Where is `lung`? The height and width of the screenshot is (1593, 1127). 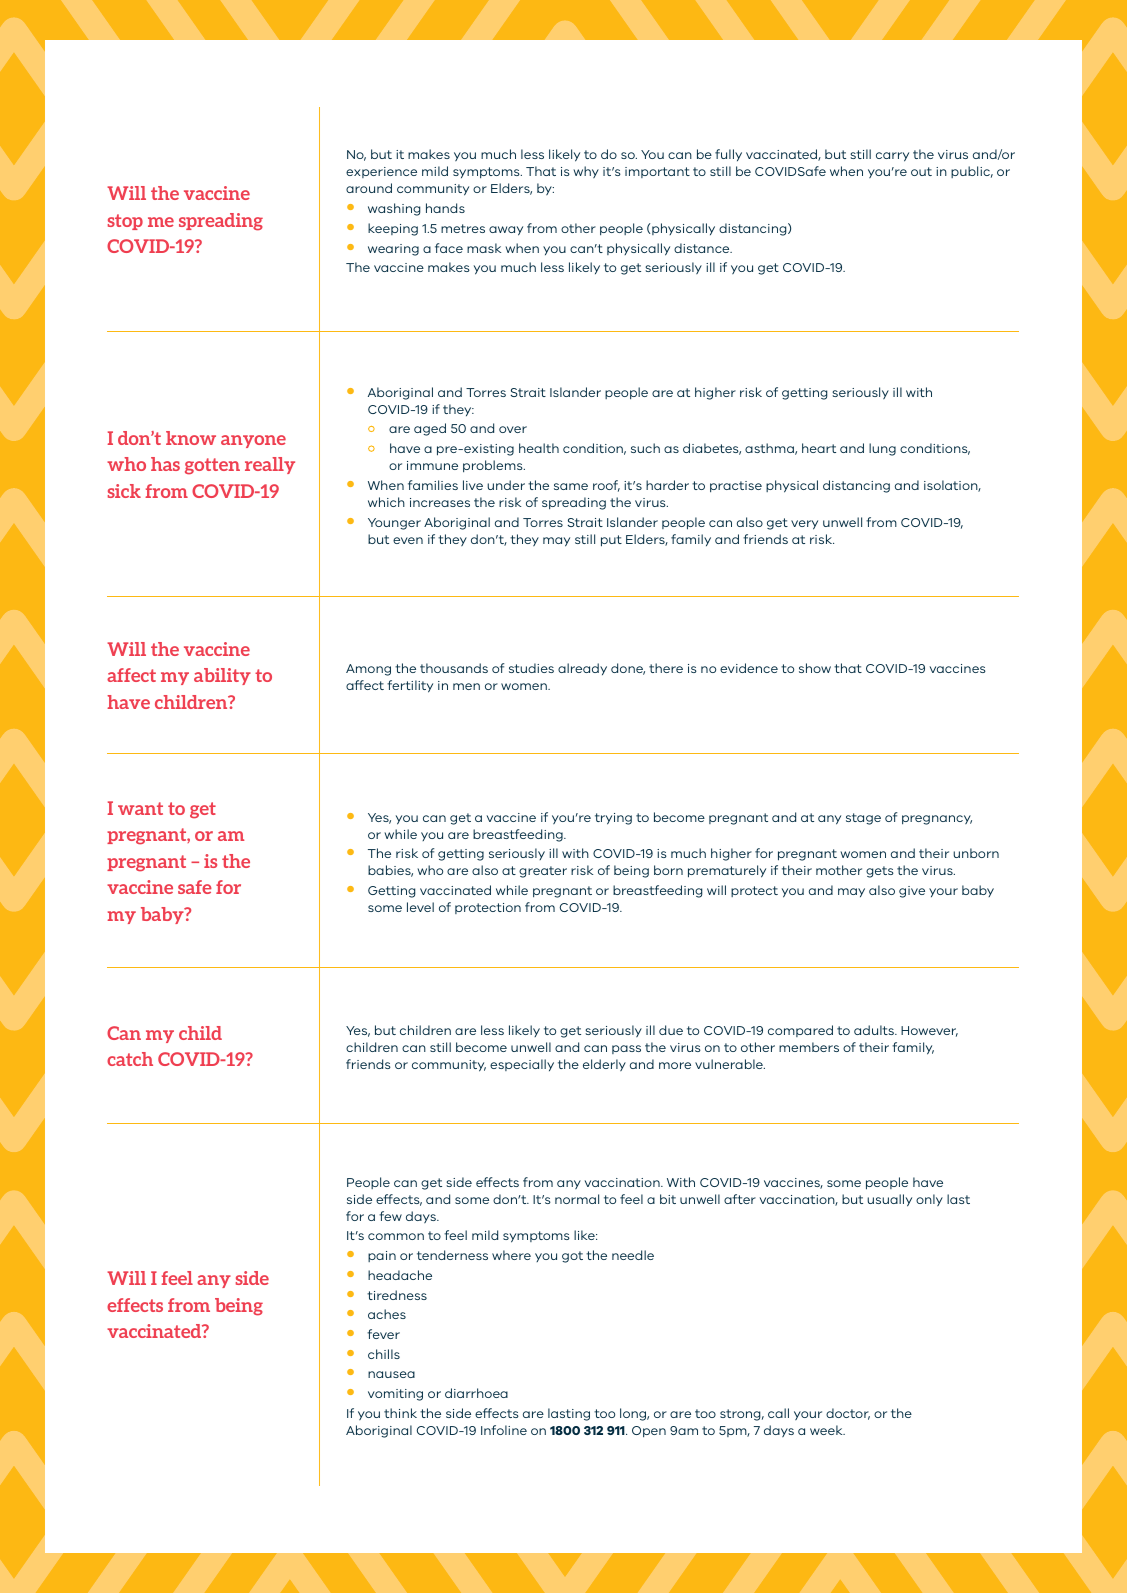
lung is located at coordinates (882, 449).
